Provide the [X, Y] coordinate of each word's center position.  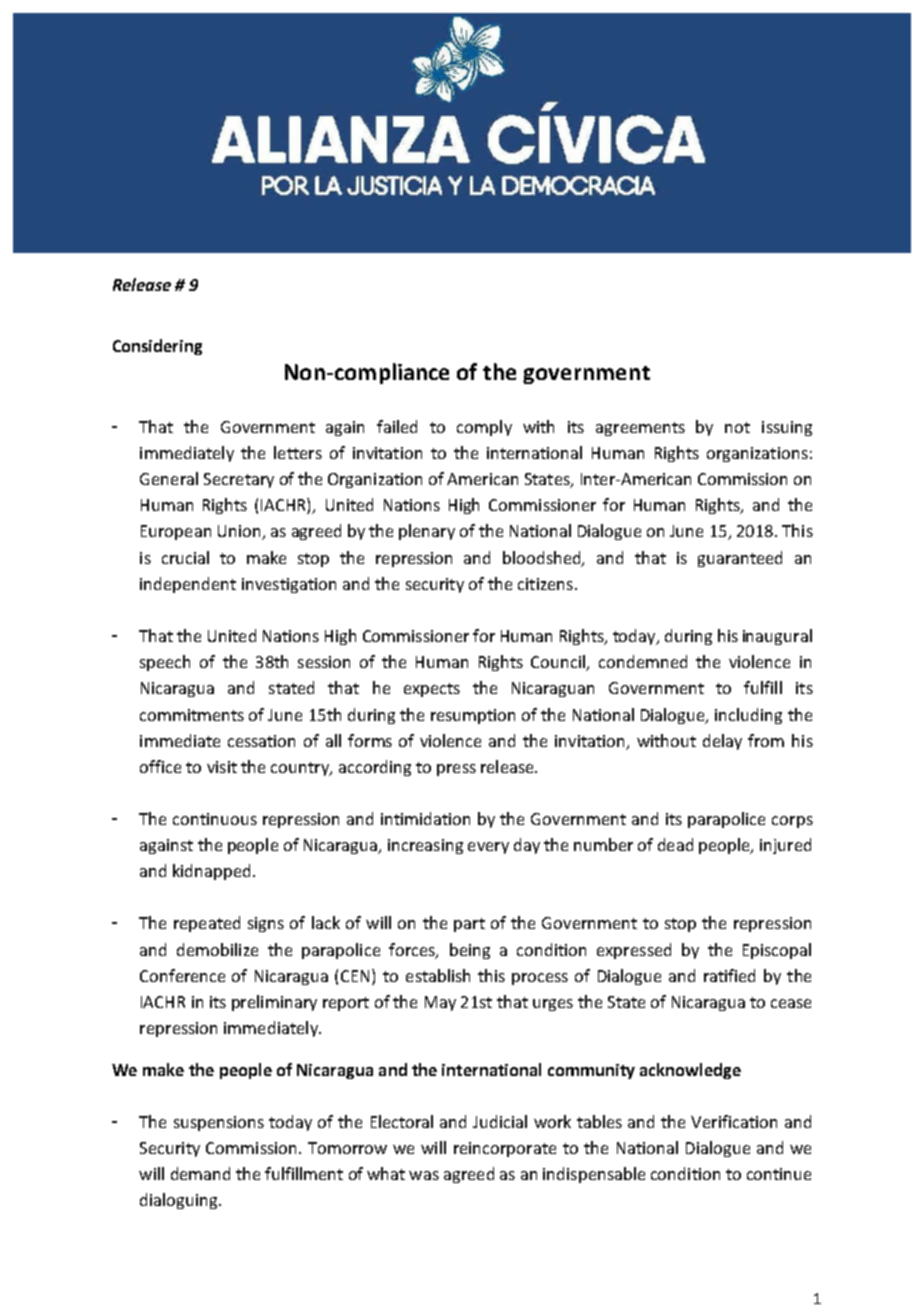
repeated [207, 924]
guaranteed [740, 559]
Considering [157, 347]
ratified [729, 975]
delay [722, 742]
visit [222, 767]
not [737, 427]
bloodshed [543, 558]
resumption [473, 716]
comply [484, 428]
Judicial [500, 1121]
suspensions [219, 1123]
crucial [185, 557]
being [470, 951]
